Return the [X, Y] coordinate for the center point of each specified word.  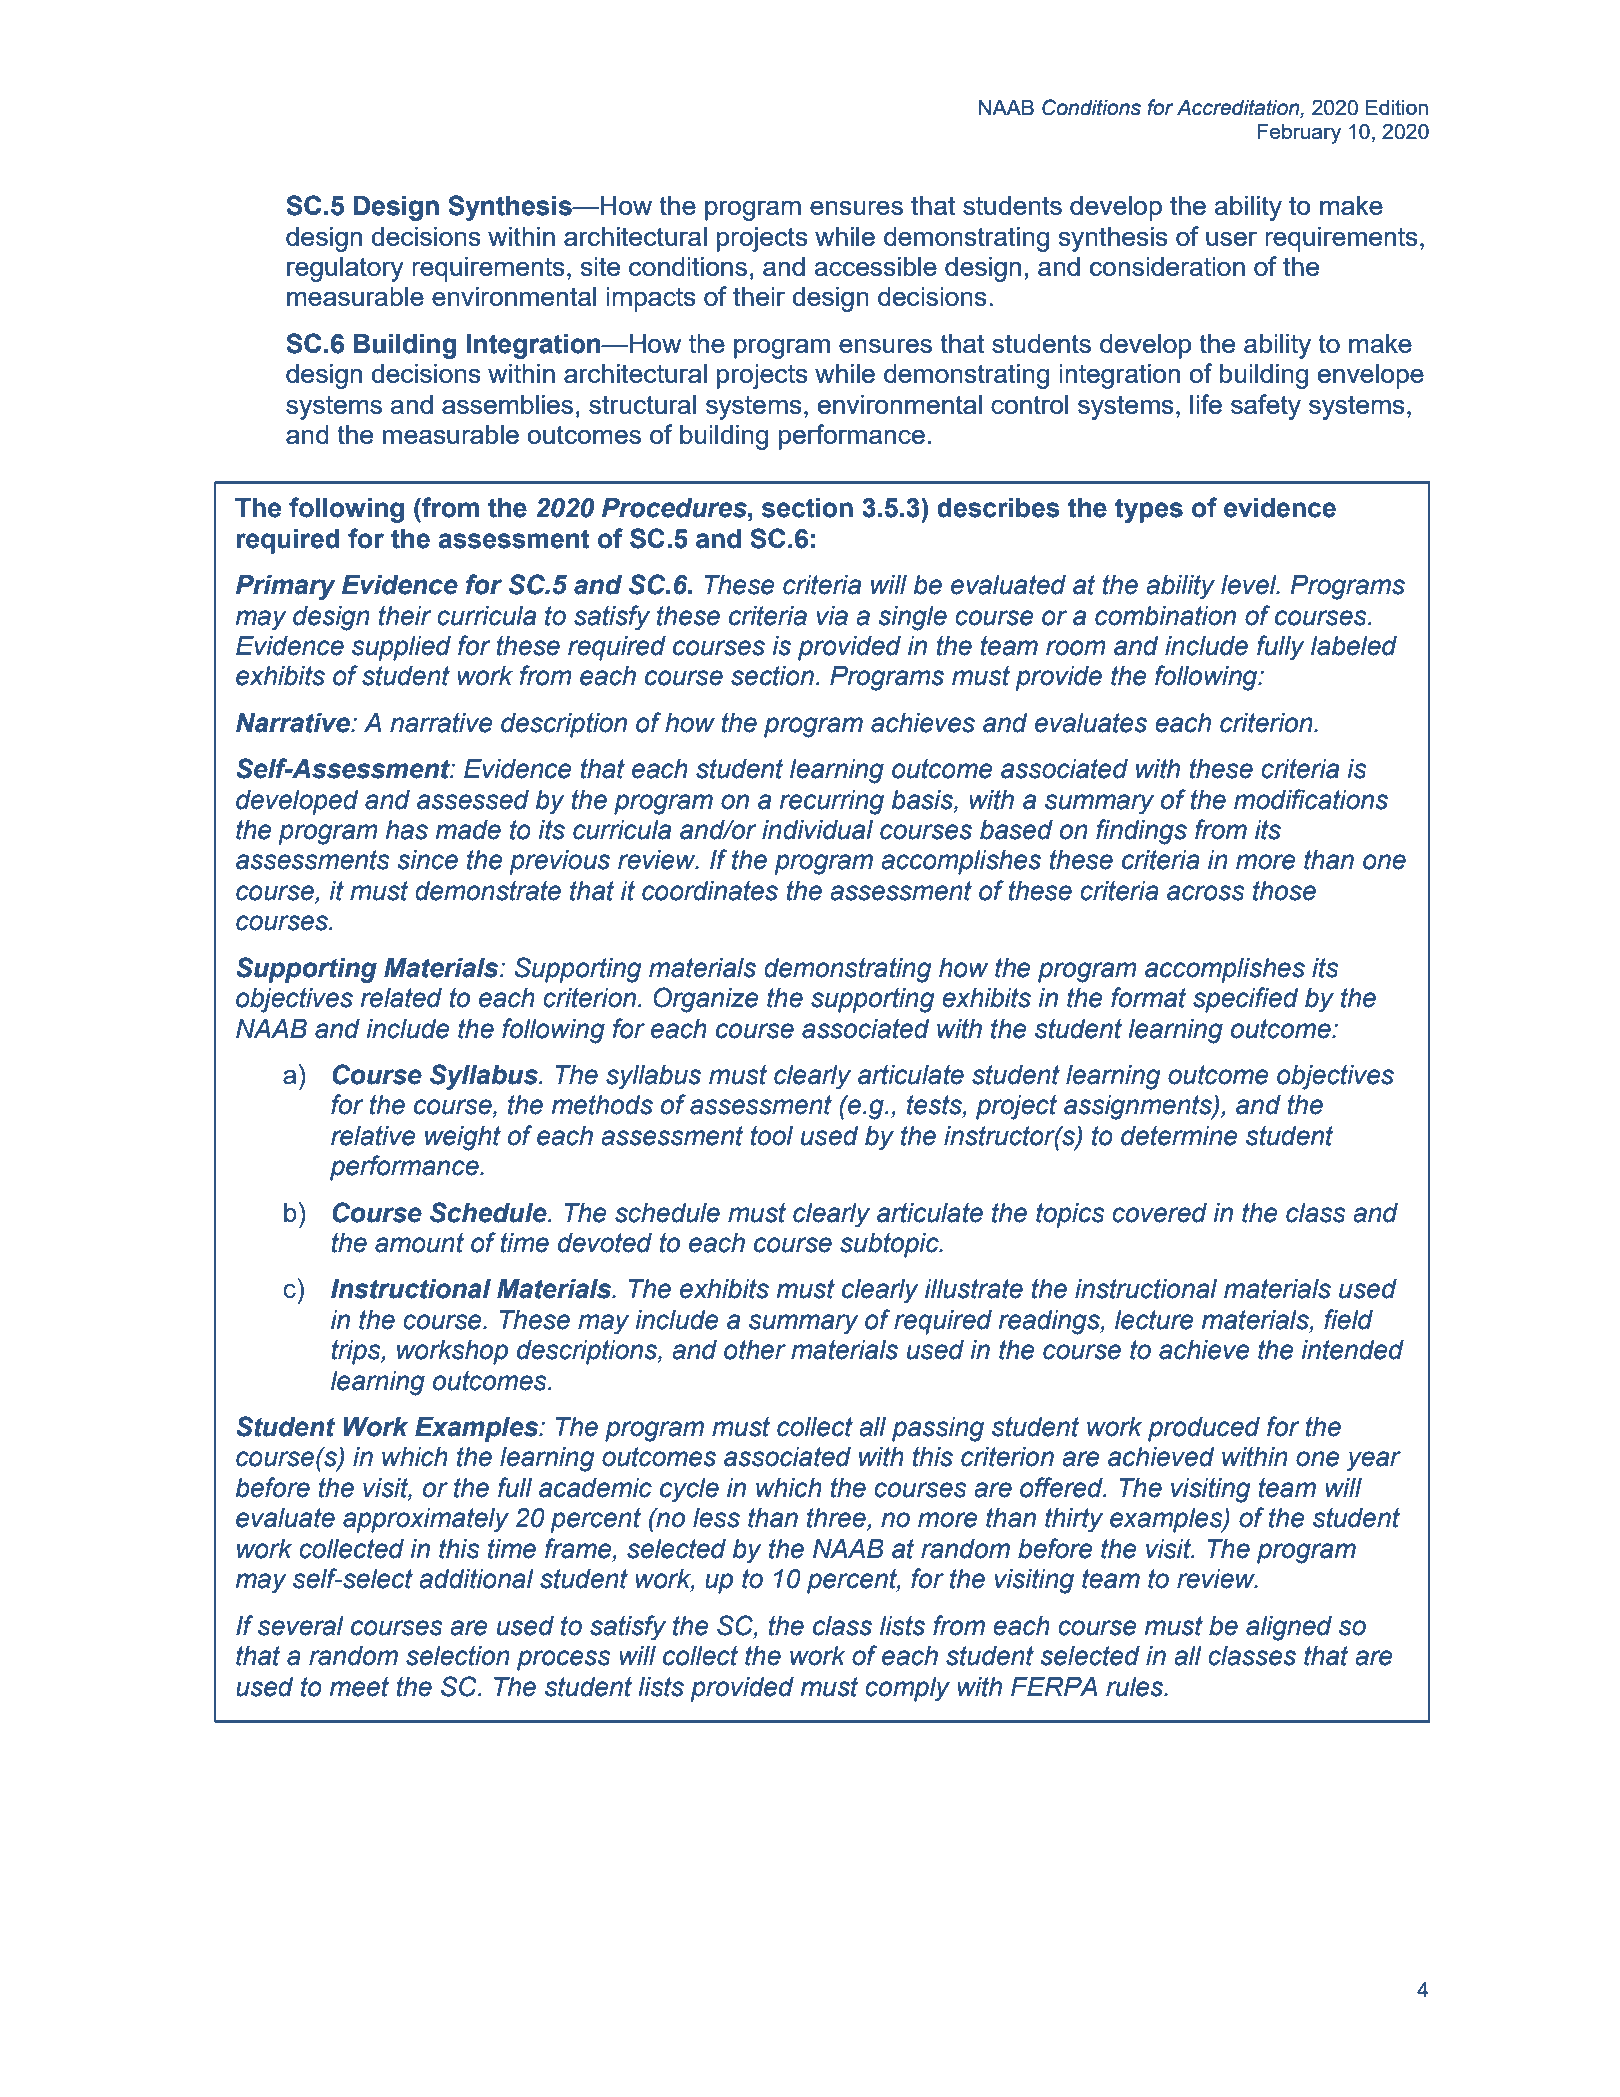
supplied [401, 648]
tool [772, 1136]
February [1299, 133]
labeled [1354, 646]
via [832, 616]
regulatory [345, 269]
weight [463, 1138]
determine [1179, 1136]
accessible [876, 266]
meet [359, 1687]
